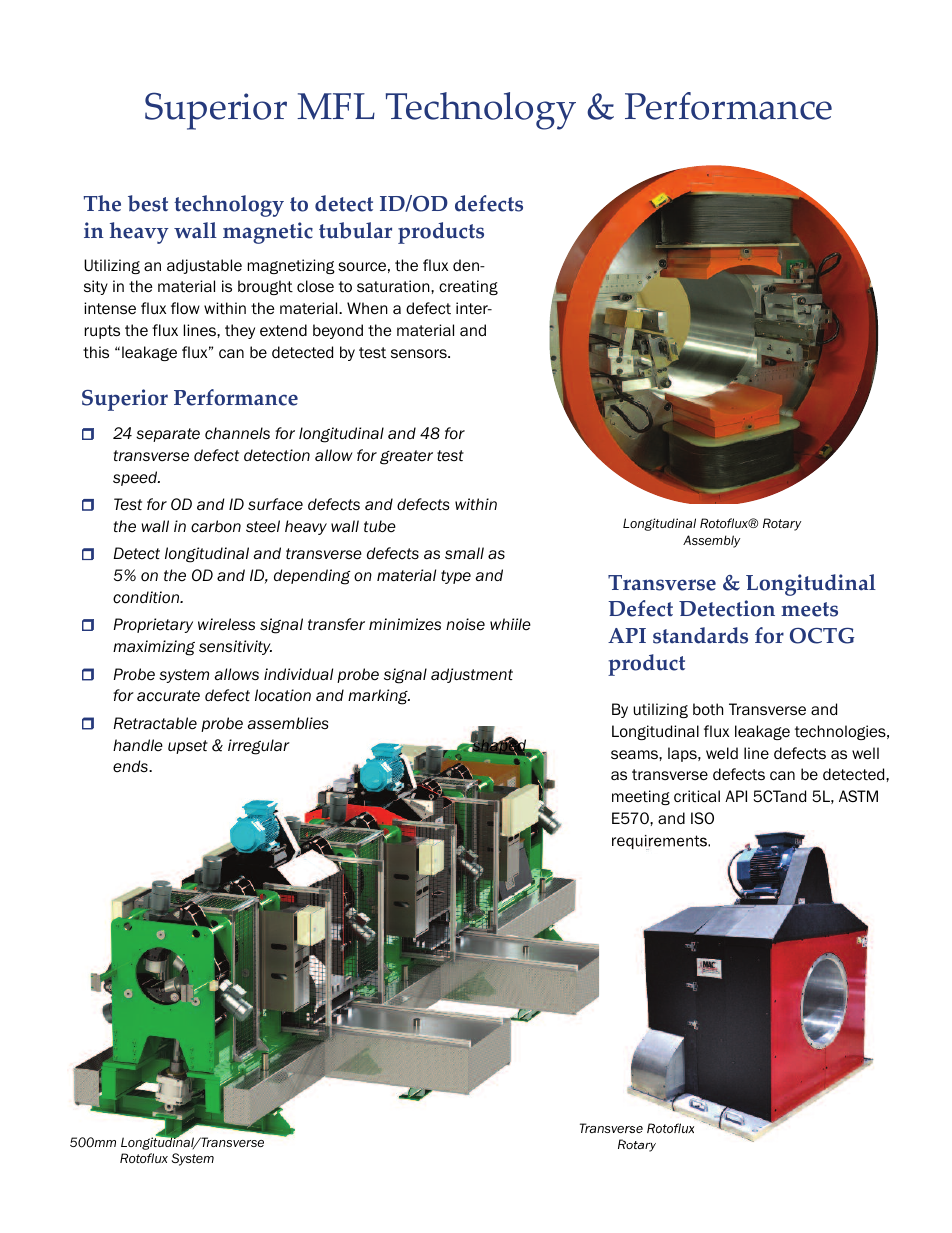  I want to click on ends, so click(131, 766).
